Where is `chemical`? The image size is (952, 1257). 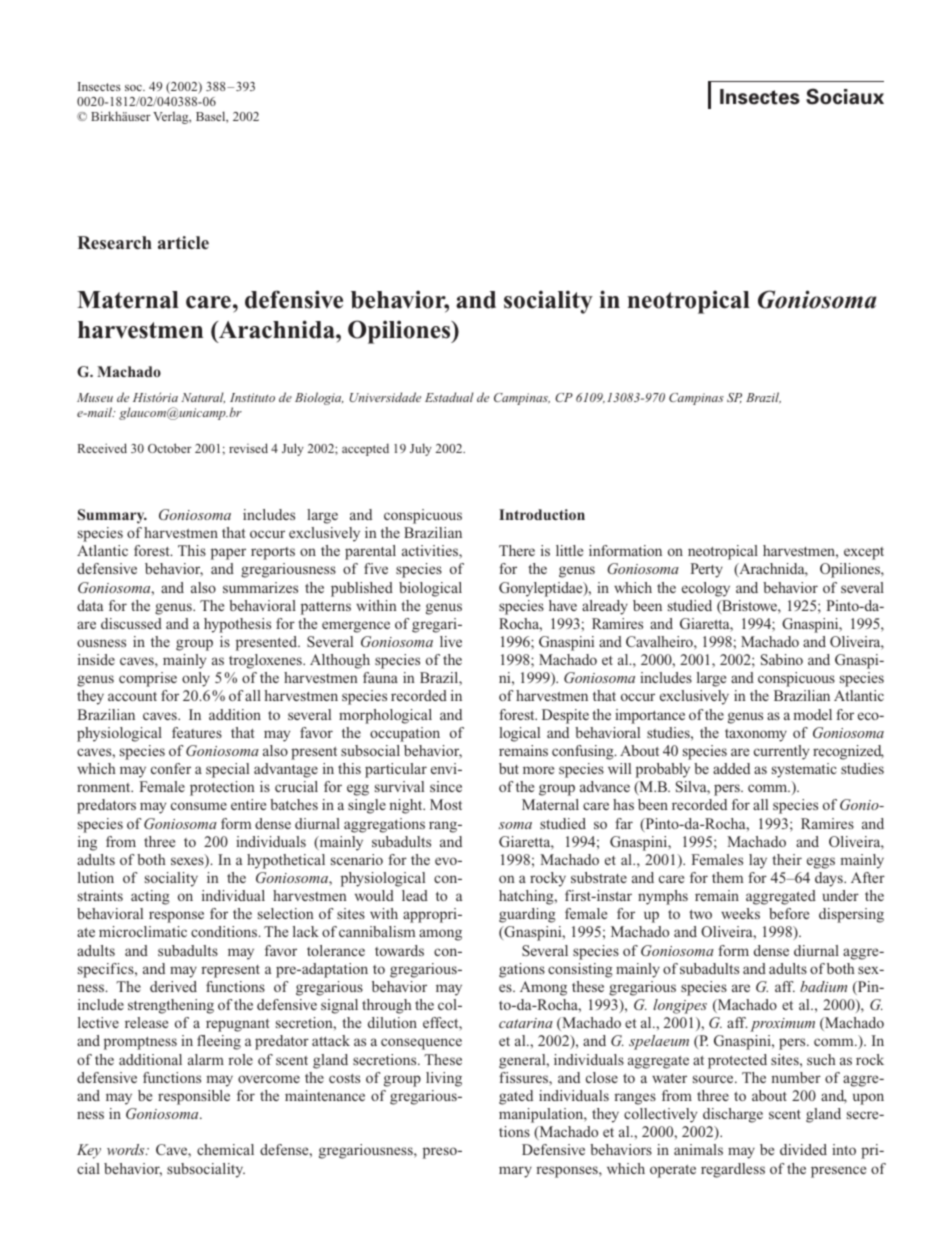 chemical is located at coordinates (225, 1149).
